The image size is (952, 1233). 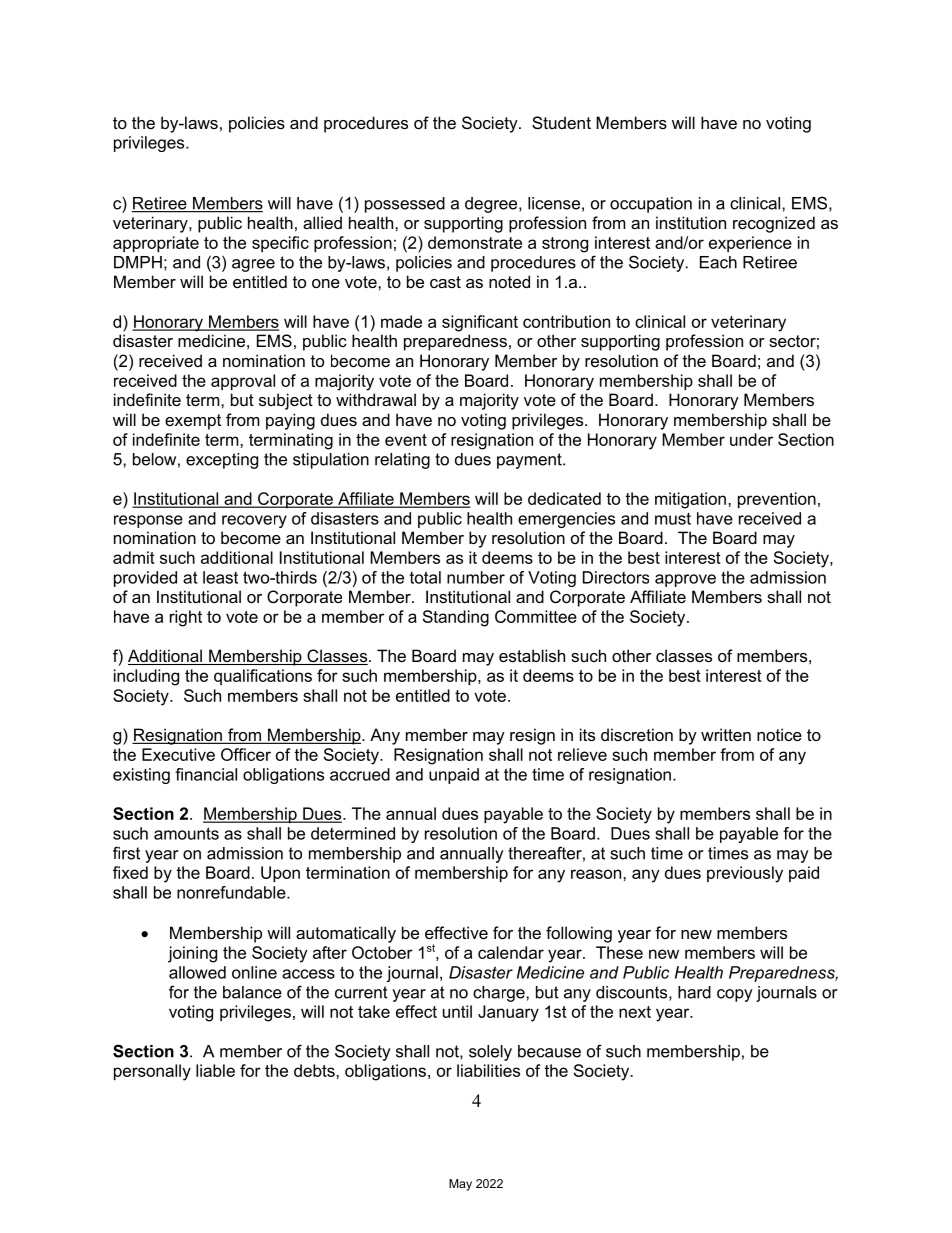 I want to click on Each, so click(x=718, y=262).
